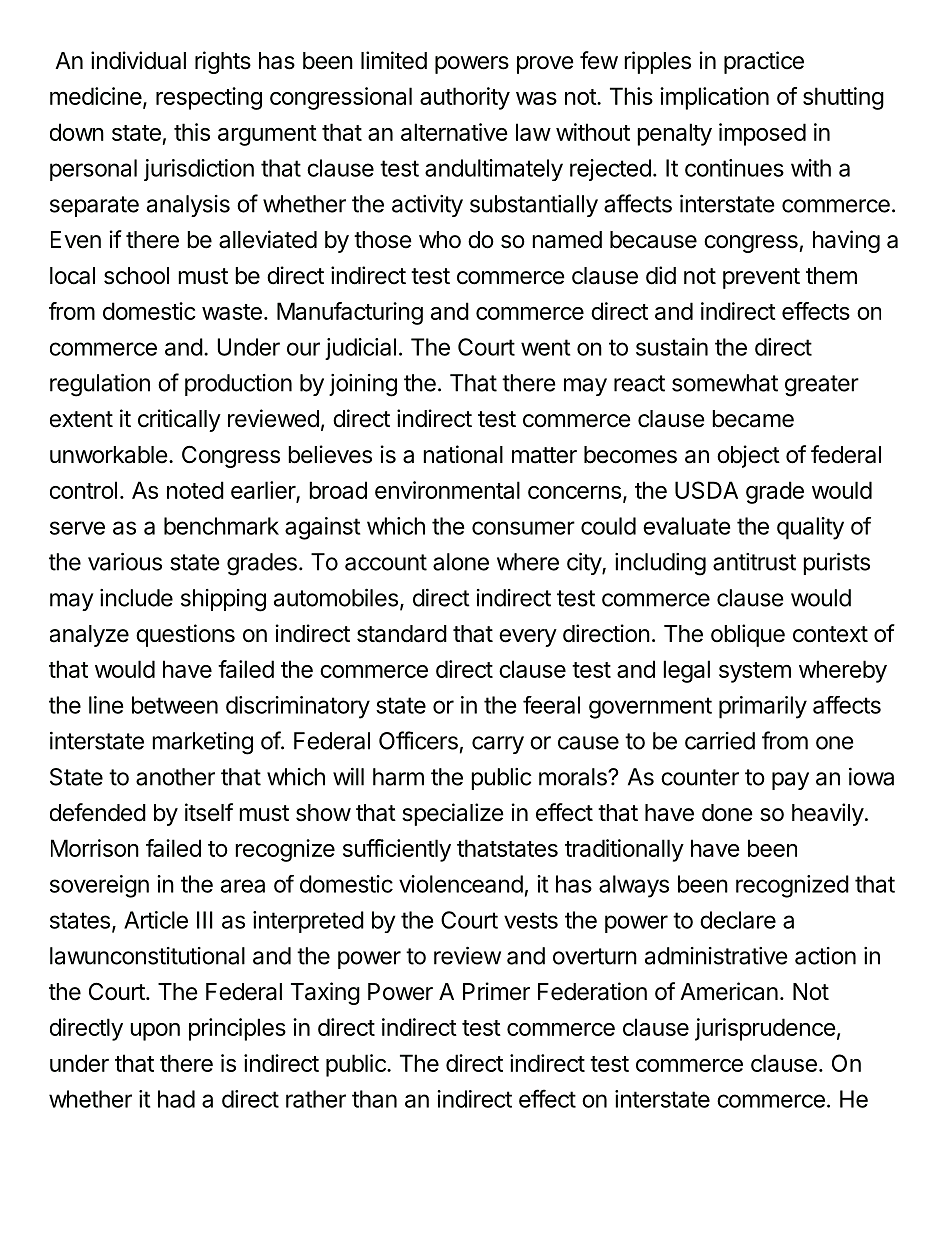  What do you see at coordinates (461, 562) in the page?
I see `alone` at bounding box center [461, 562].
